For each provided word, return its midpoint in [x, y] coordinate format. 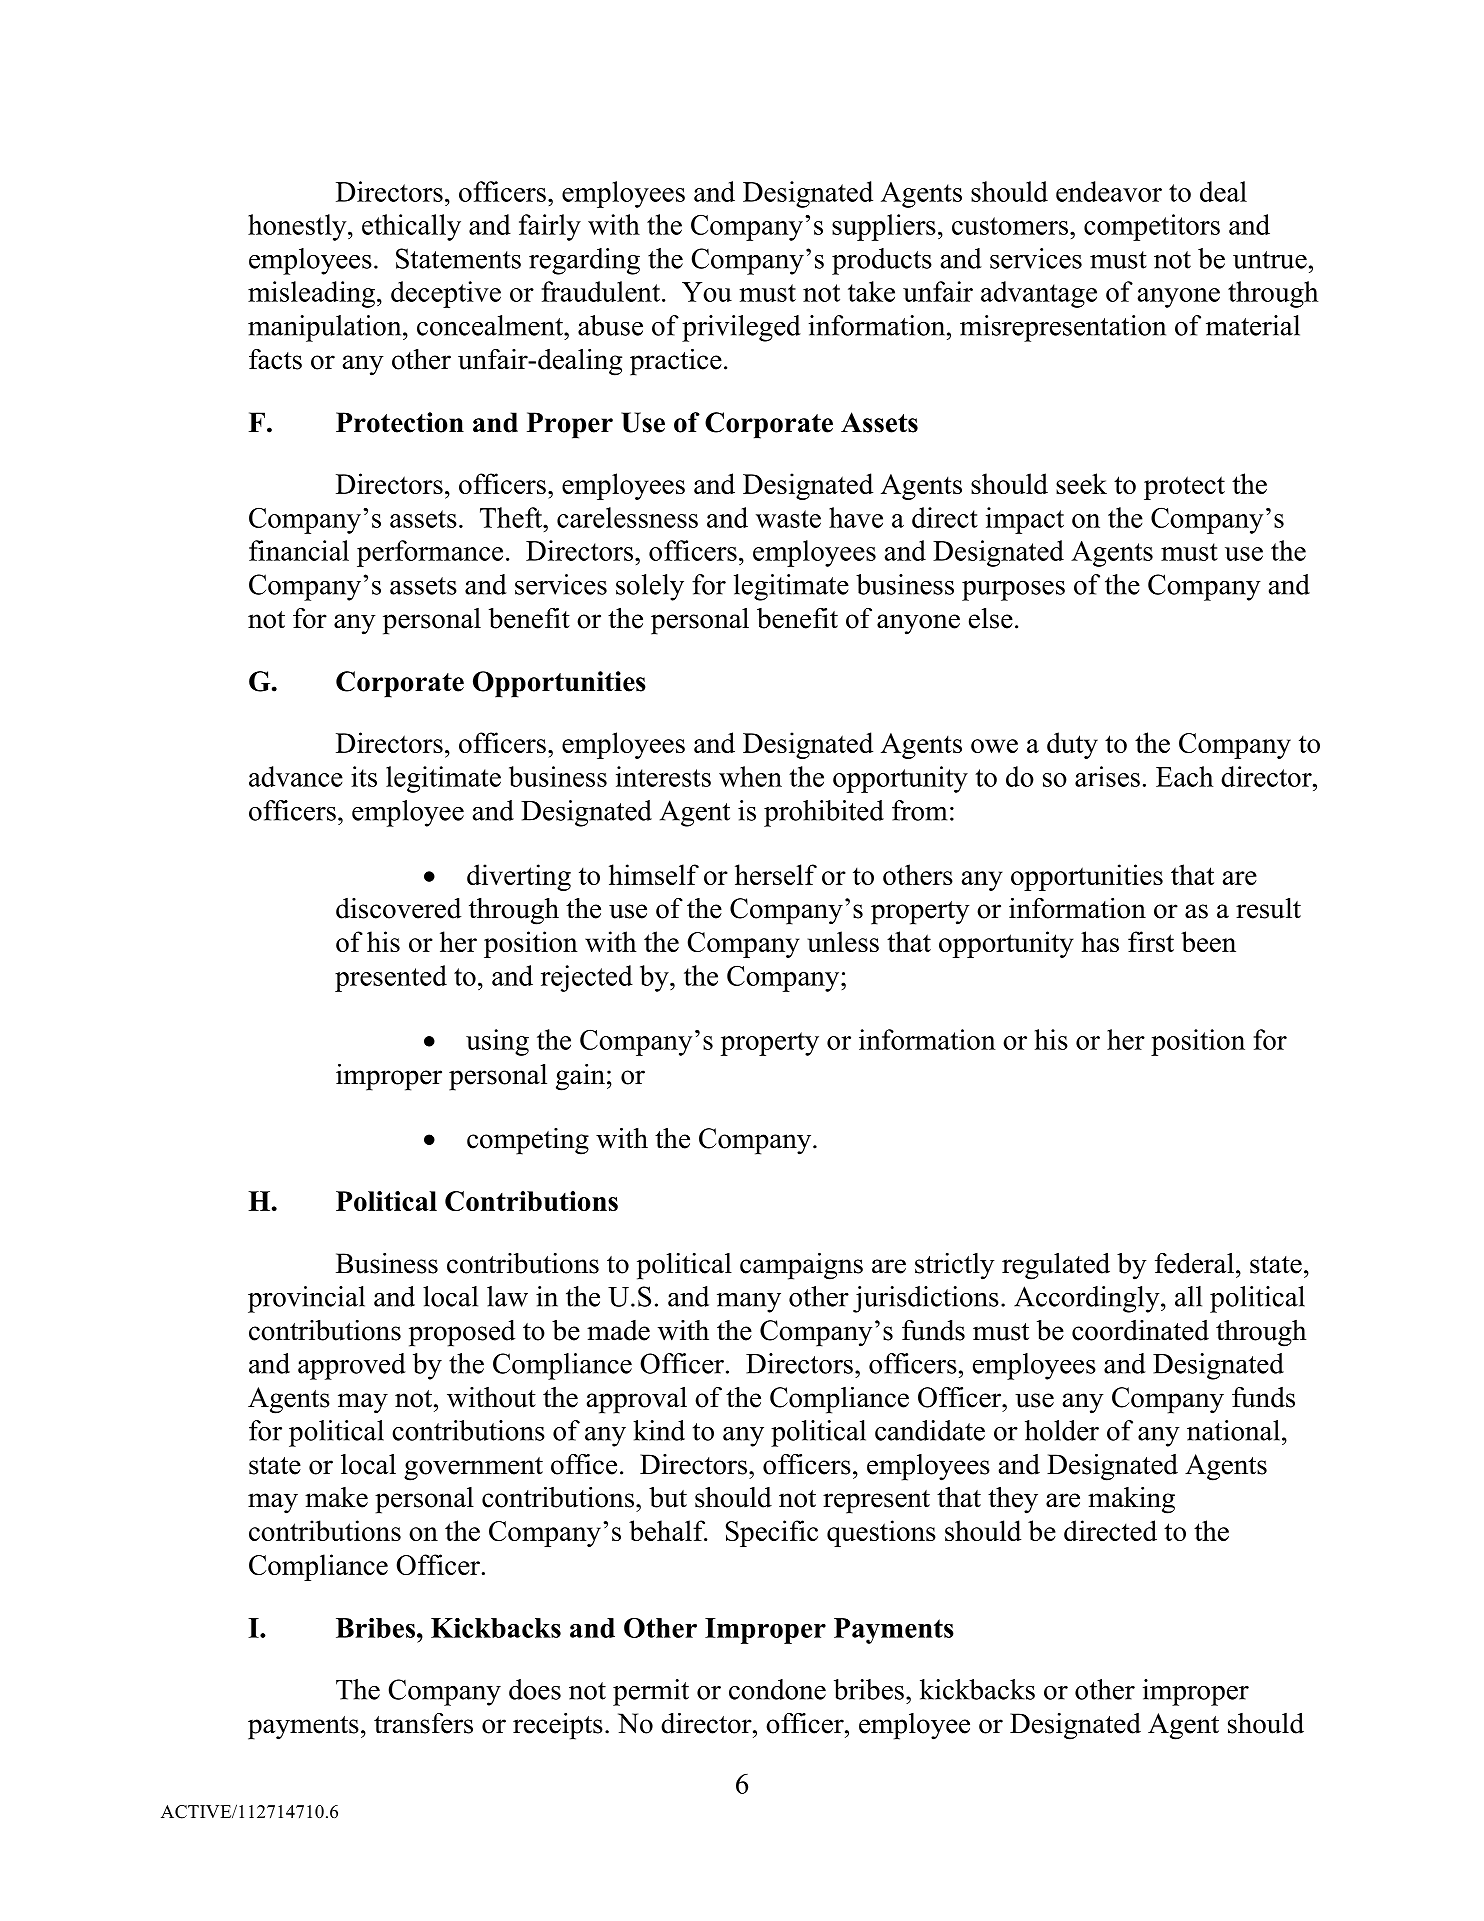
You [707, 292]
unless [843, 941]
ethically [411, 227]
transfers [423, 1723]
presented [391, 978]
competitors [1152, 227]
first [1151, 941]
